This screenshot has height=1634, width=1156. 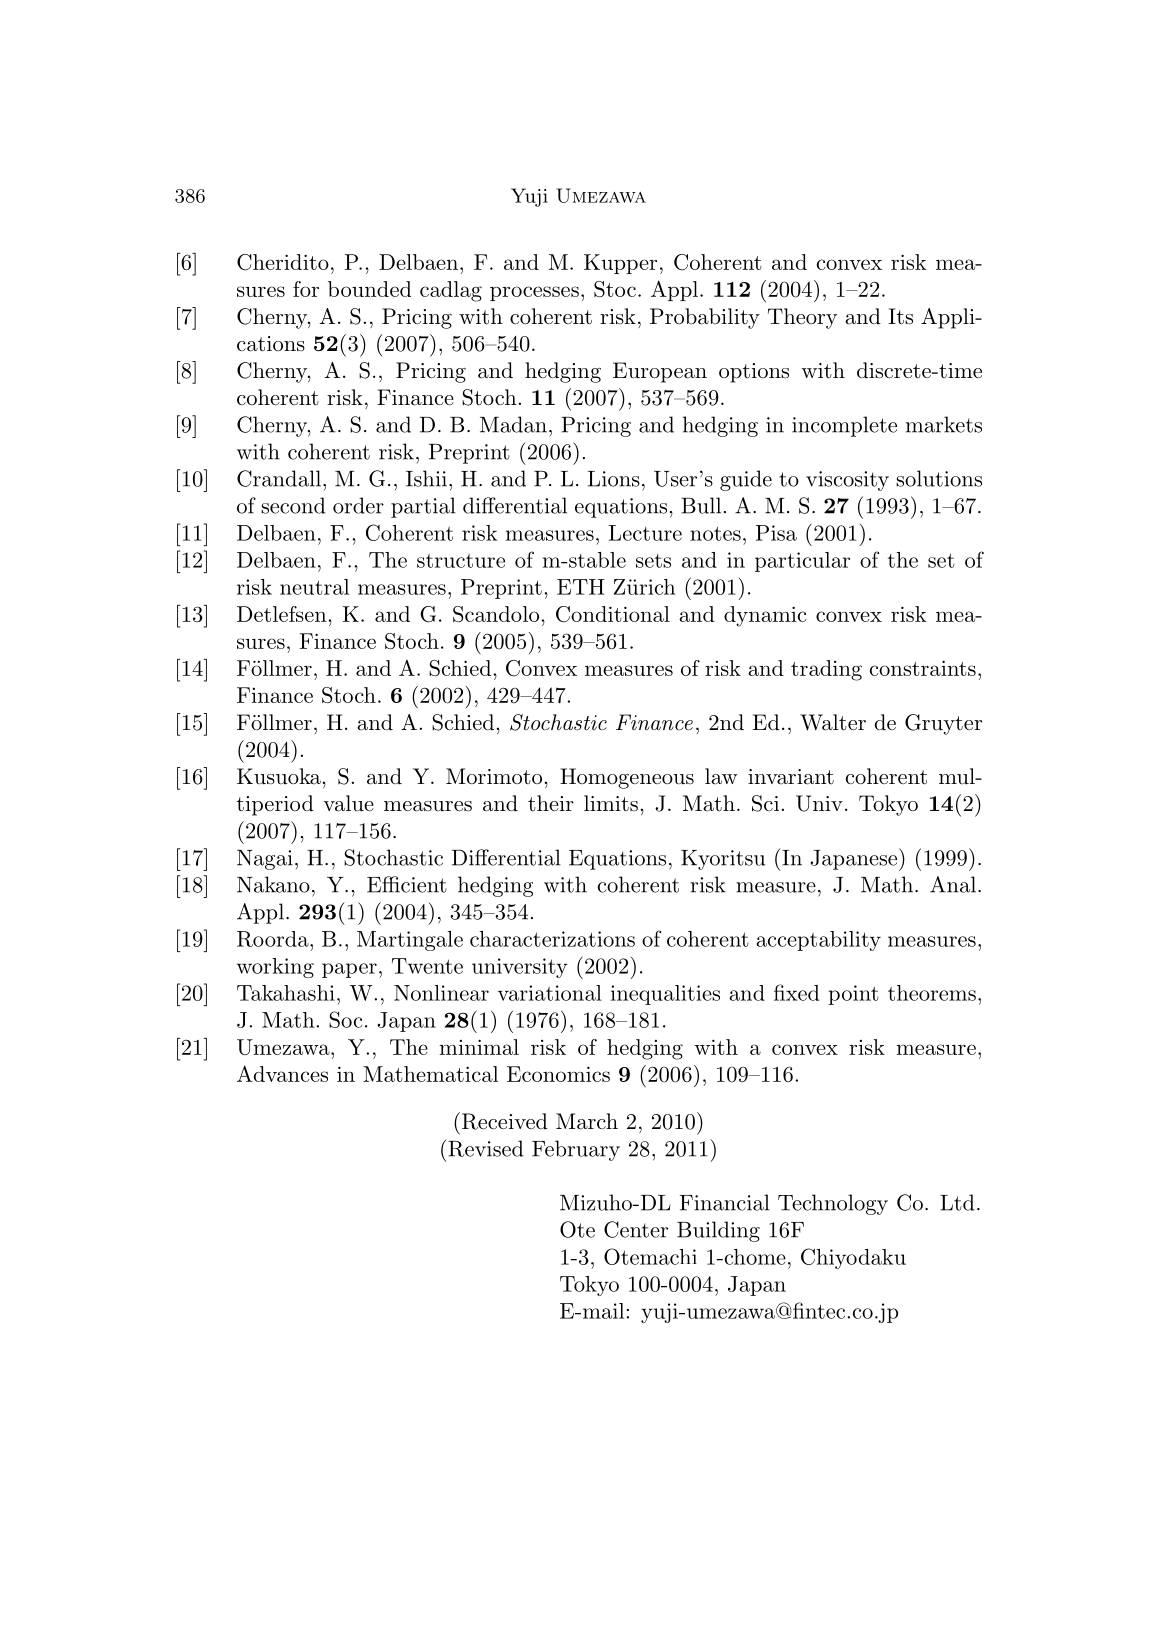 I want to click on Center, so click(x=636, y=1229).
